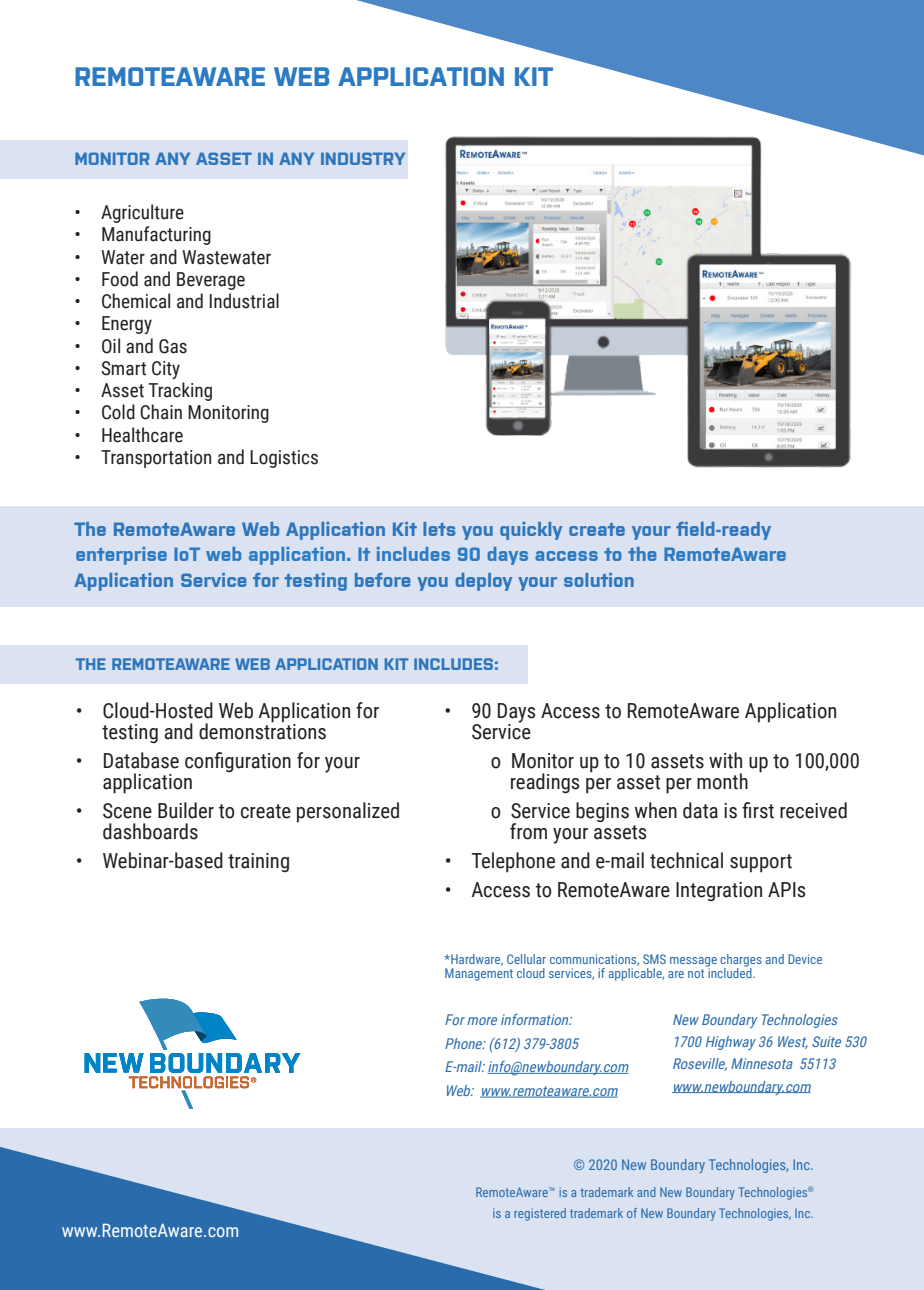  I want to click on solution, so click(599, 580).
